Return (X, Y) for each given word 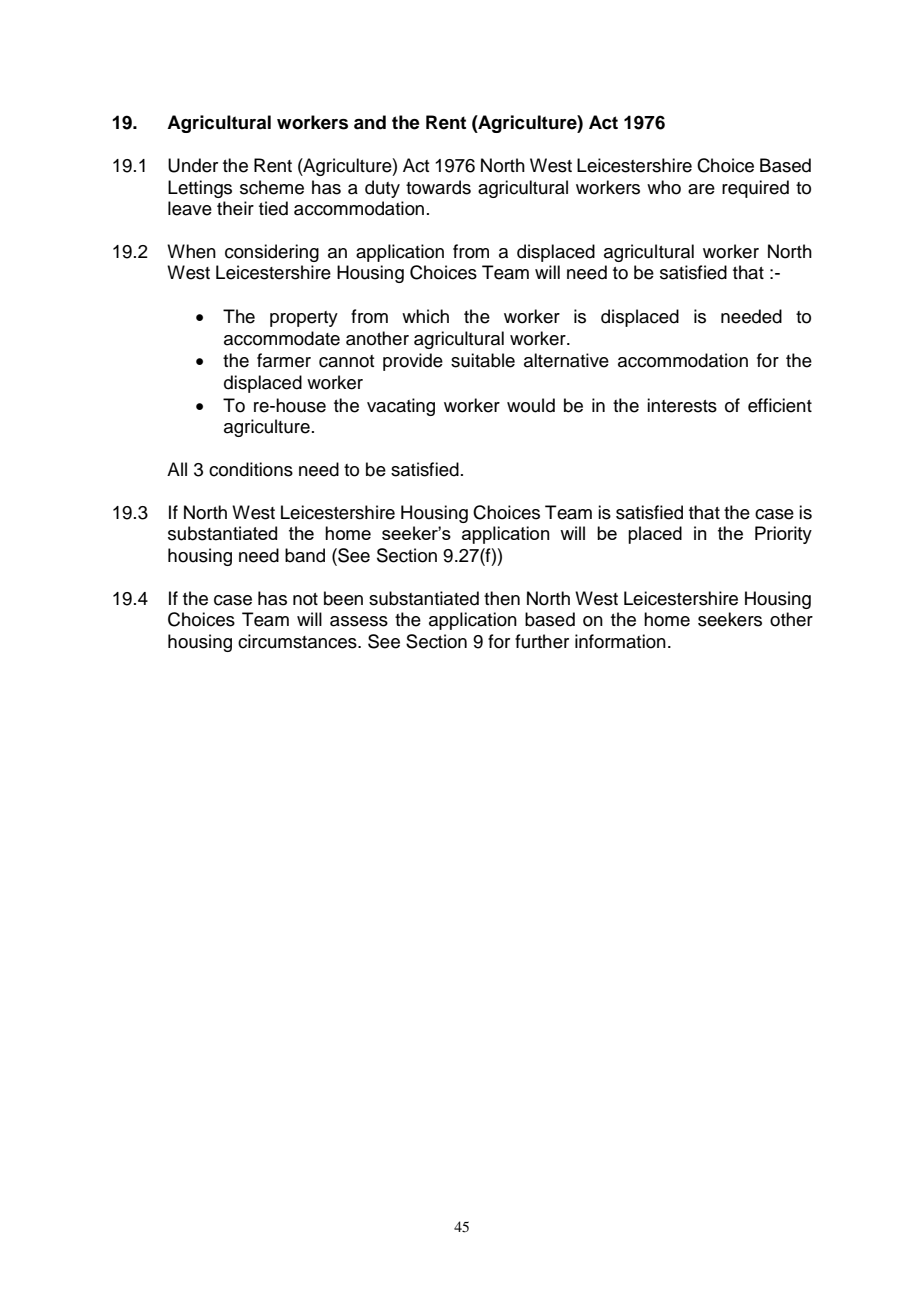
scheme (272, 187)
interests (682, 405)
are (701, 189)
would (531, 405)
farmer (284, 360)
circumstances (298, 641)
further (542, 641)
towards (438, 187)
